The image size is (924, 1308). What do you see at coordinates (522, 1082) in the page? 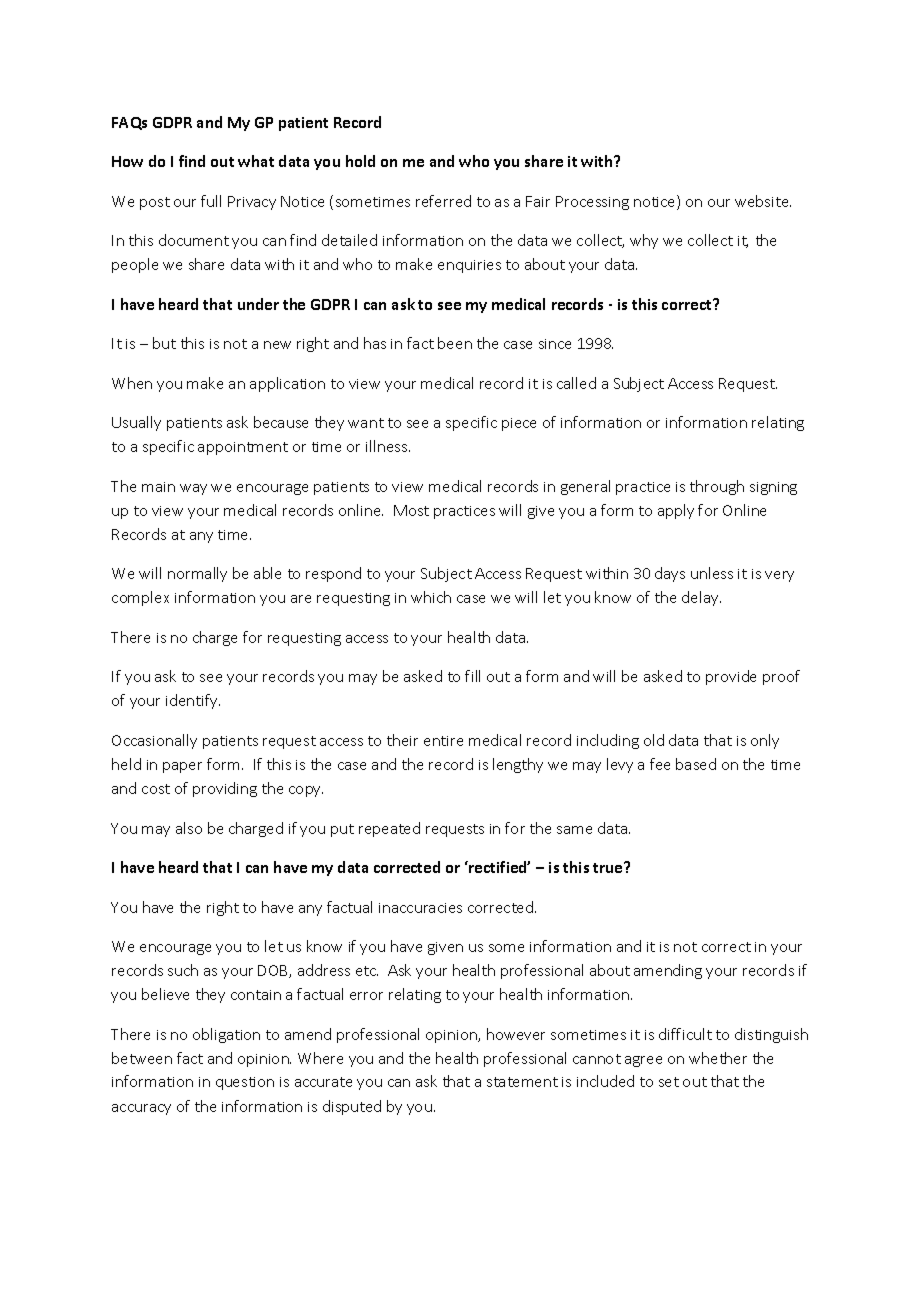
I see `statement` at bounding box center [522, 1082].
